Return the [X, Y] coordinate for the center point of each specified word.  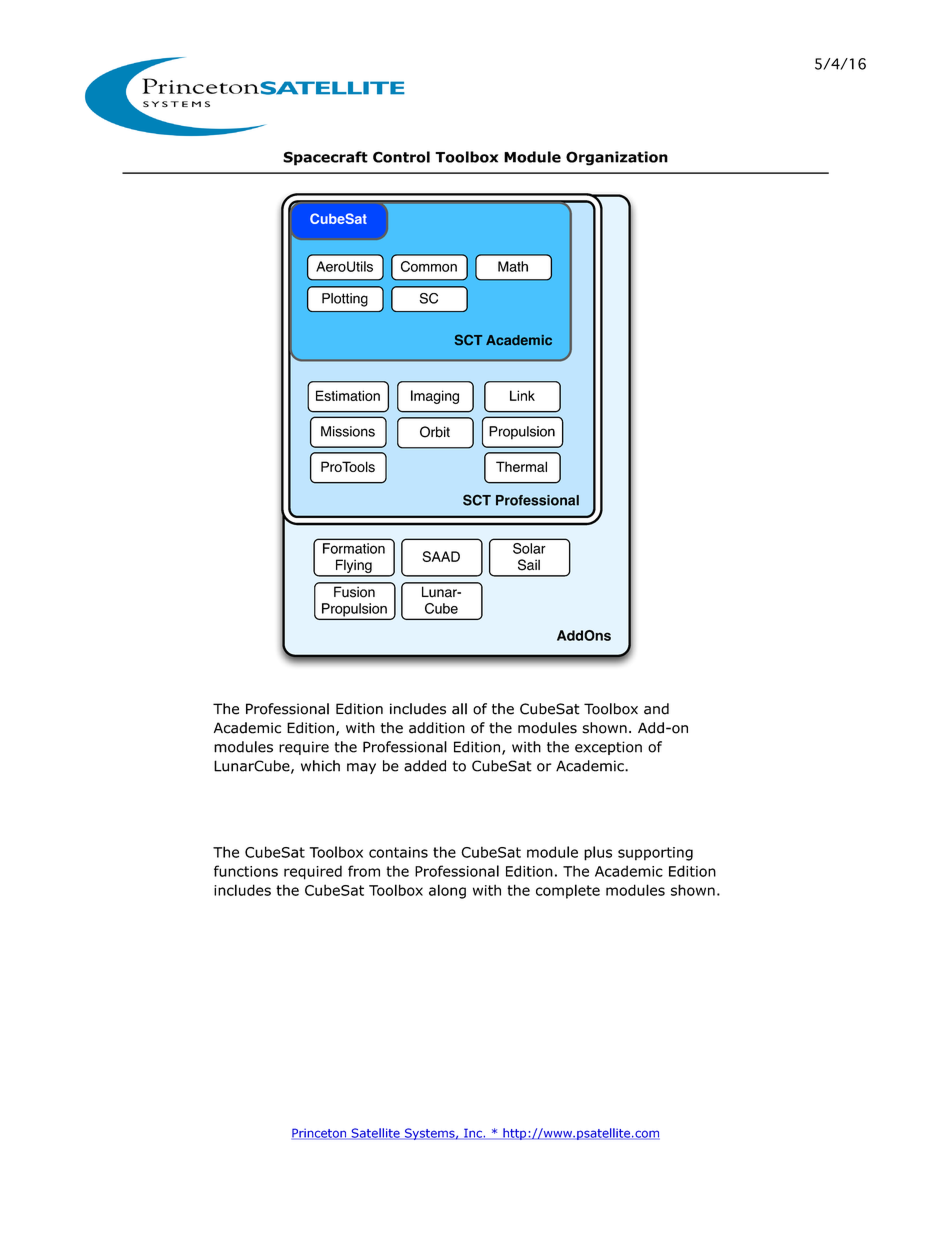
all [459, 709]
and [656, 709]
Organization [617, 158]
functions [246, 871]
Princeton [320, 1134]
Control [401, 157]
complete [568, 891]
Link [522, 395]
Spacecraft [325, 158]
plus [598, 853]
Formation [354, 548]
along [447, 891]
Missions [348, 431]
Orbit [435, 432]
